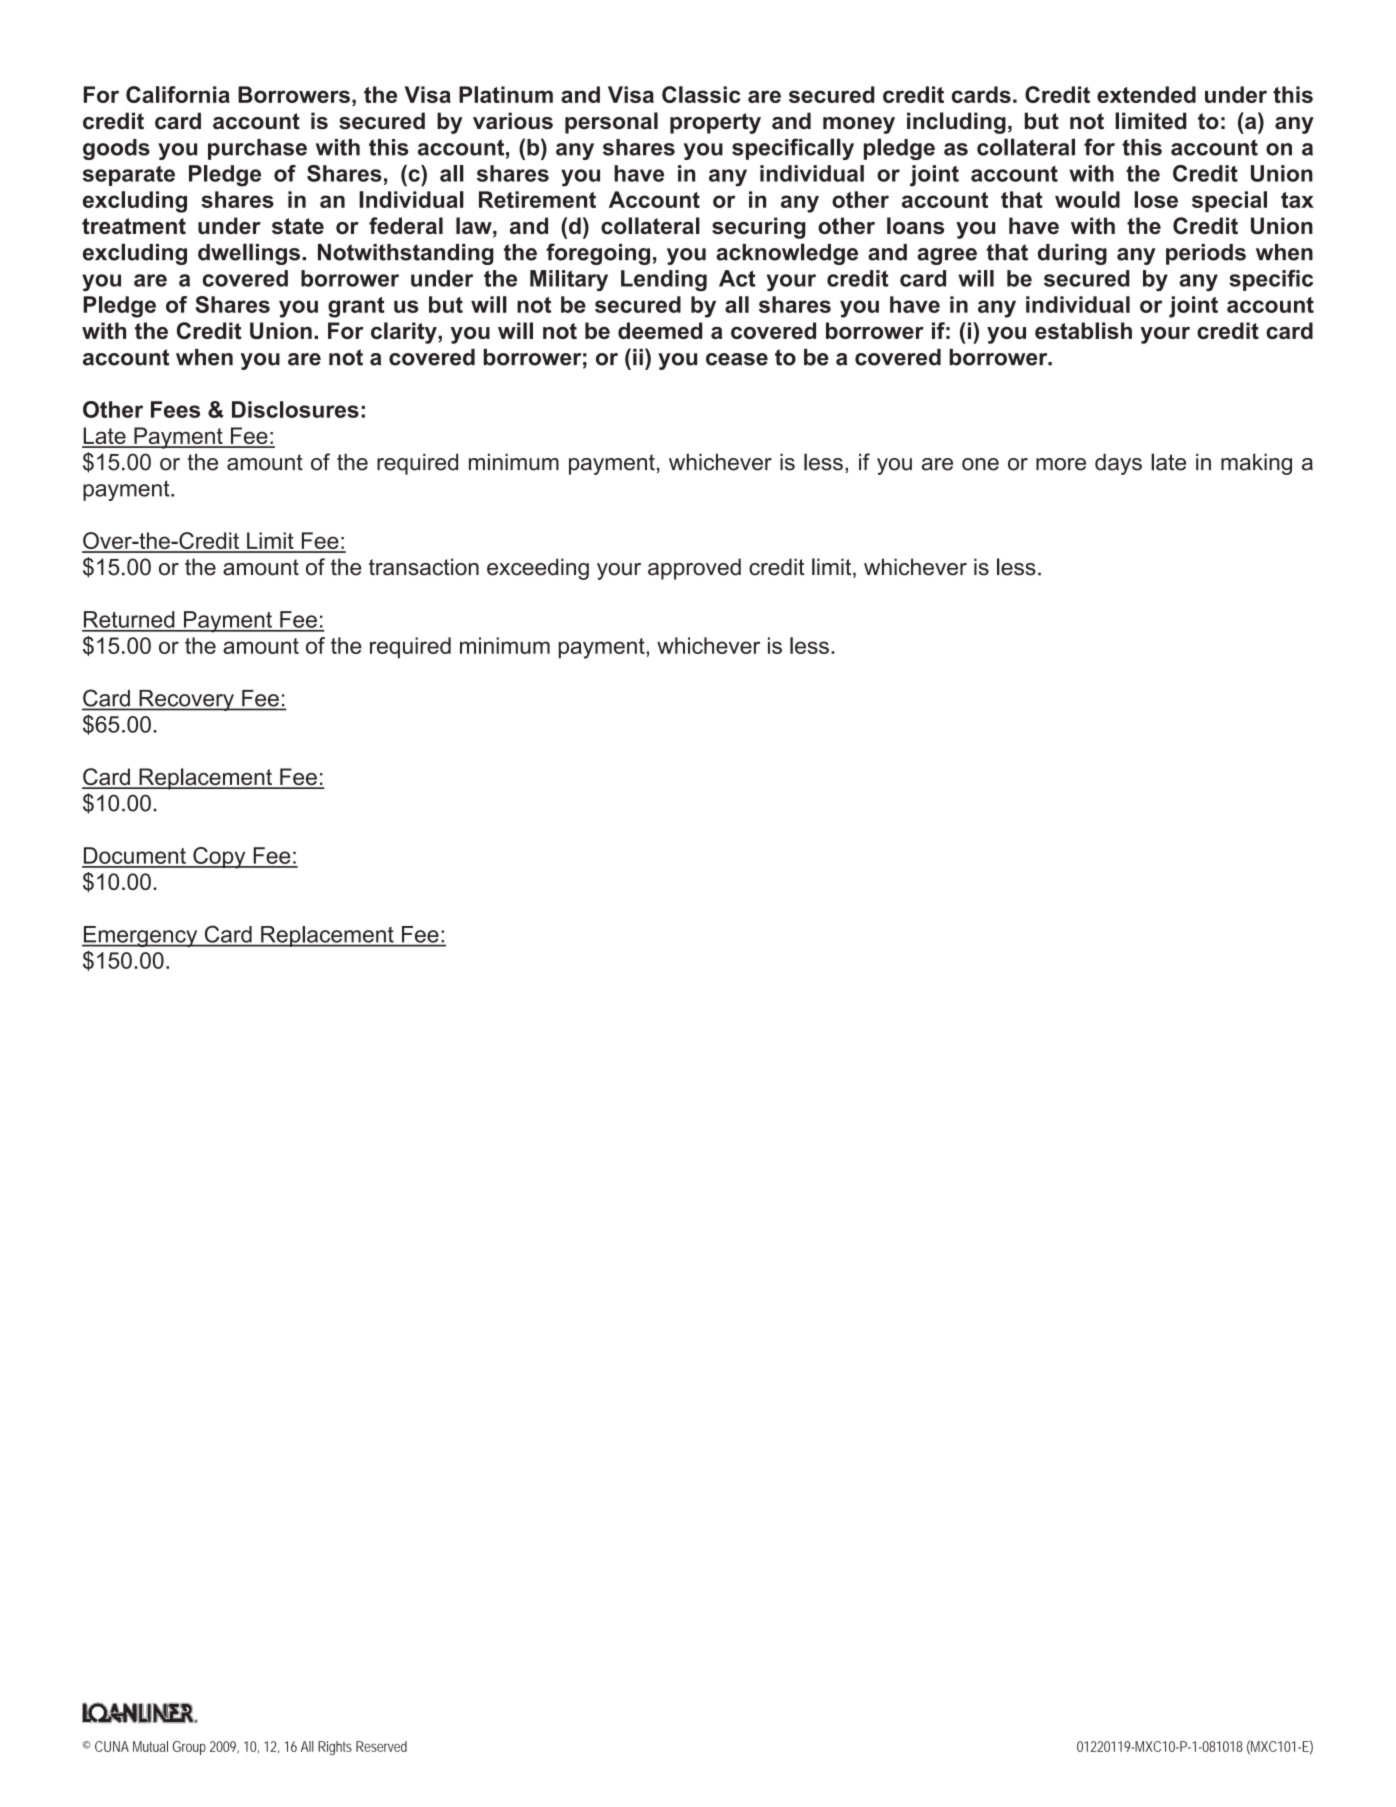  Describe the element at coordinates (1118, 464) in the document. I see `days` at that location.
